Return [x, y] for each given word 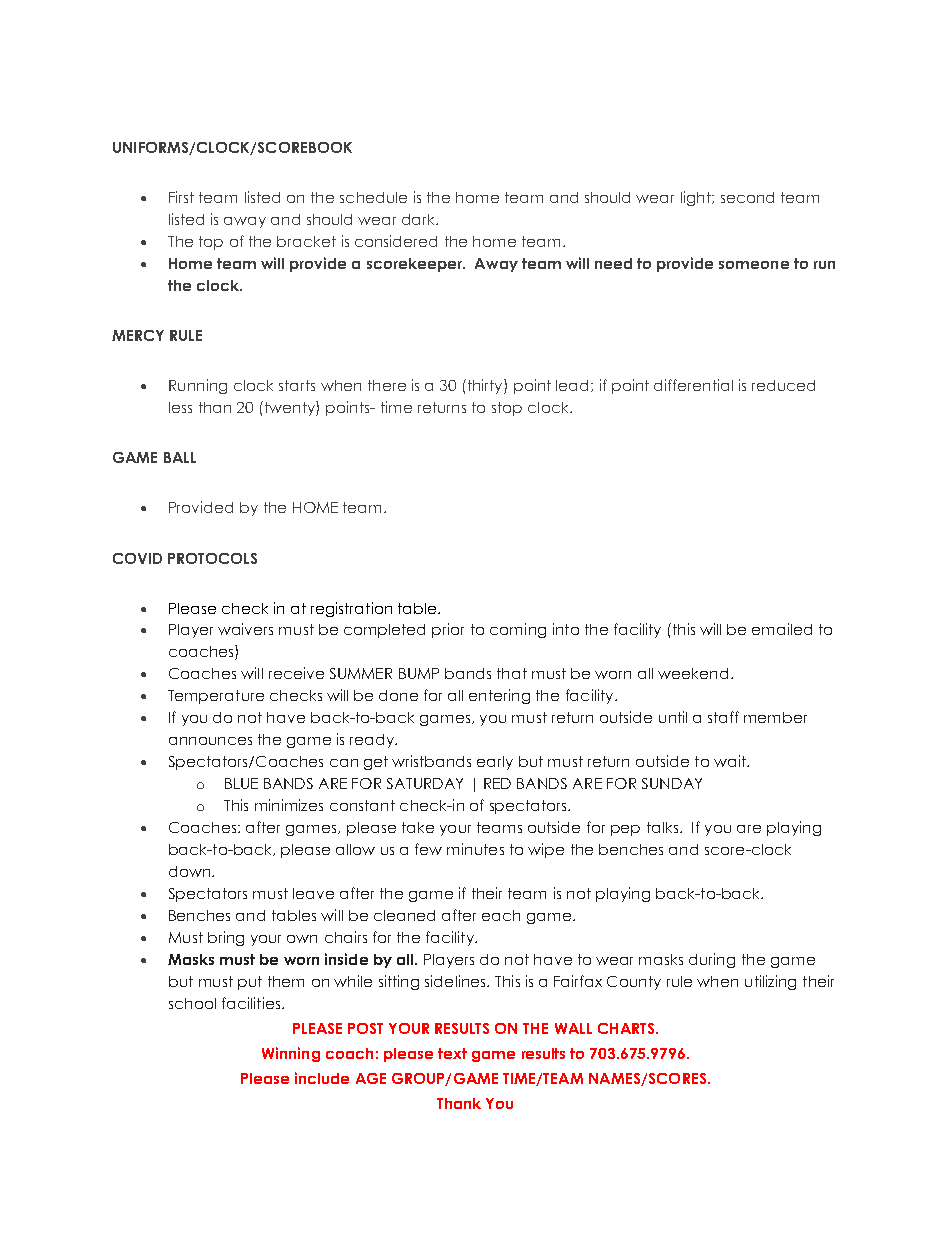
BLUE [241, 783]
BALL [180, 457]
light [697, 198]
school [192, 1003]
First [181, 197]
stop [507, 409]
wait [731, 761]
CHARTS [627, 1028]
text [452, 1053]
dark [420, 219]
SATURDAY [425, 783]
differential [693, 385]
